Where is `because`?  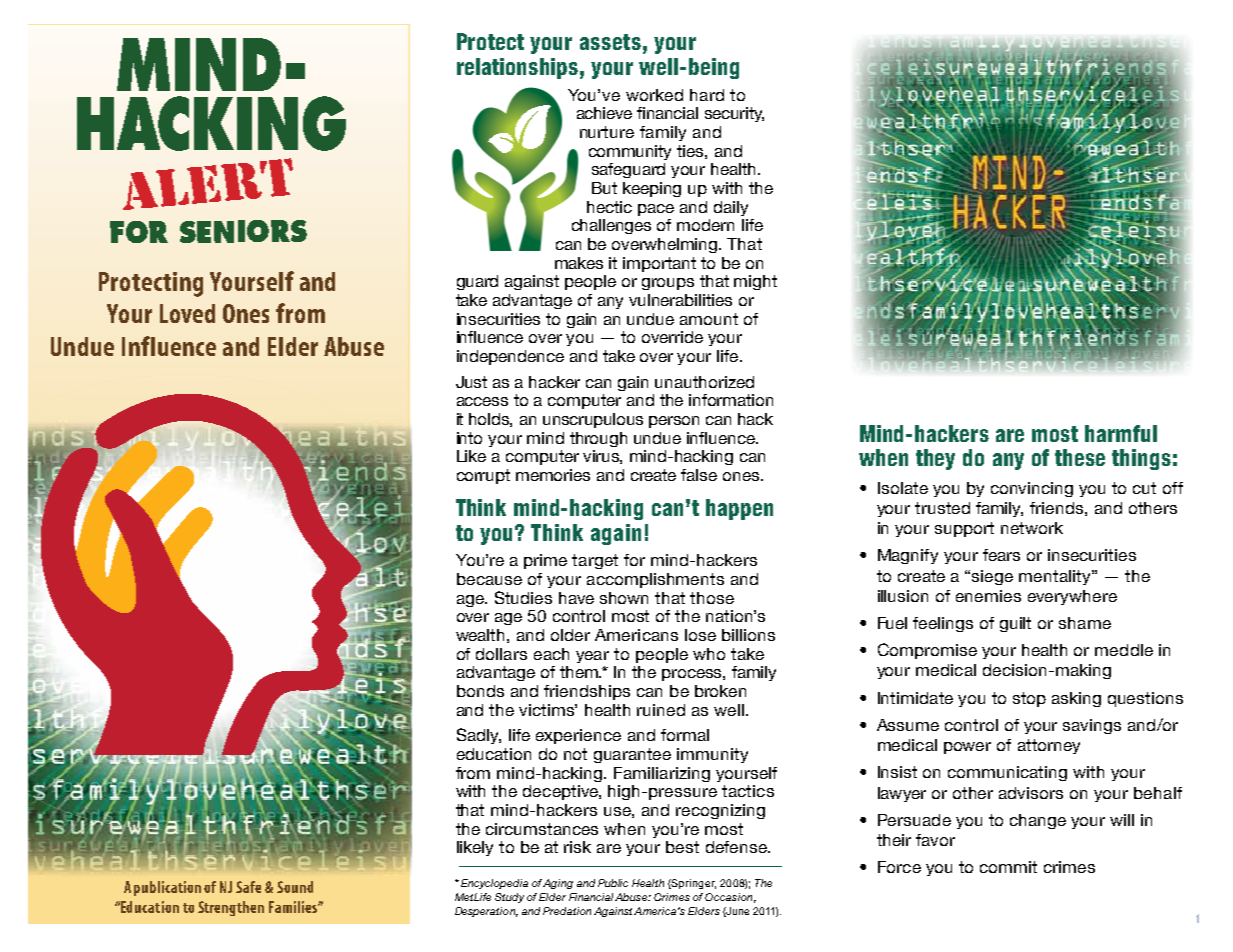 because is located at coordinates (489, 579).
